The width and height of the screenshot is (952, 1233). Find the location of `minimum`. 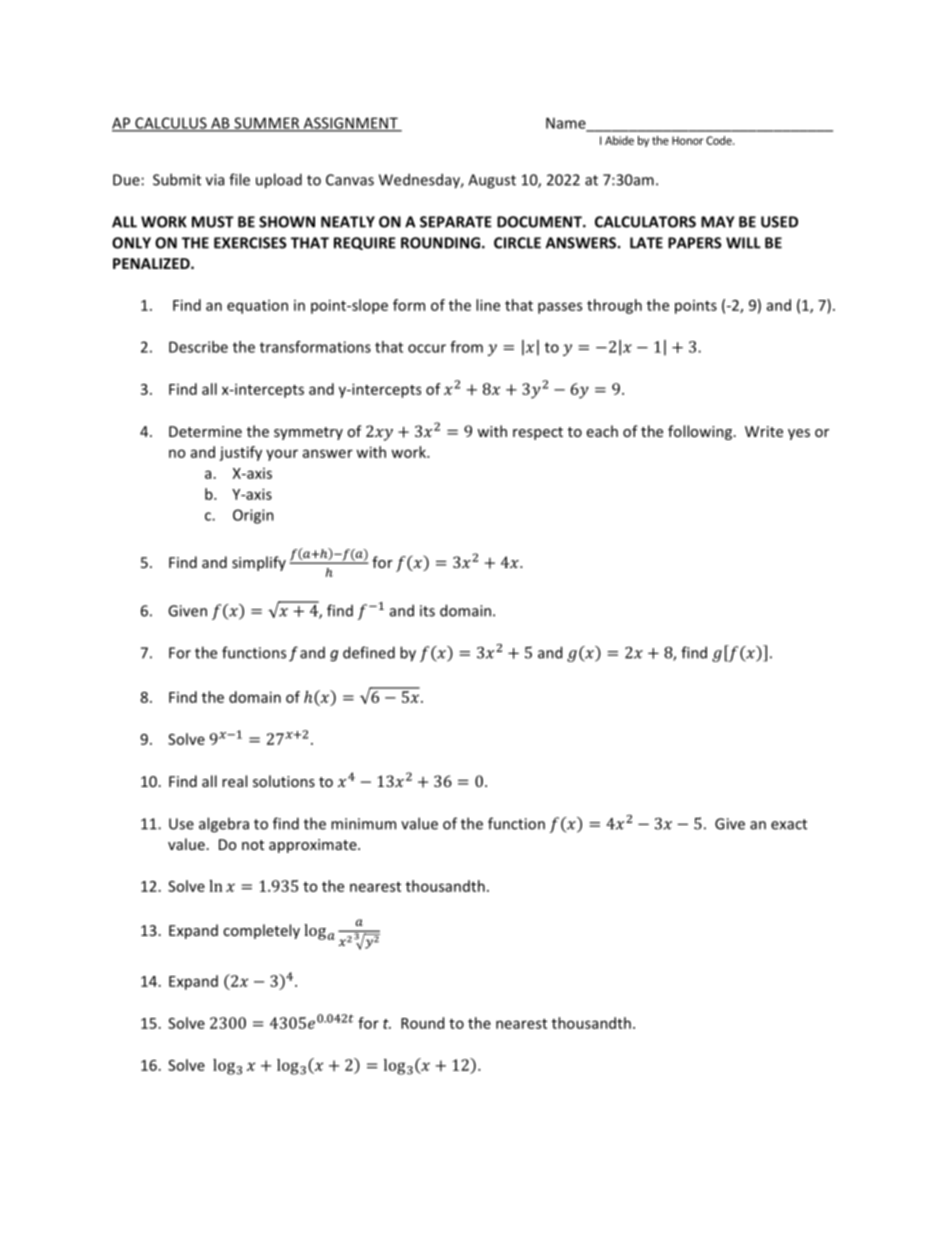

minimum is located at coordinates (363, 824).
